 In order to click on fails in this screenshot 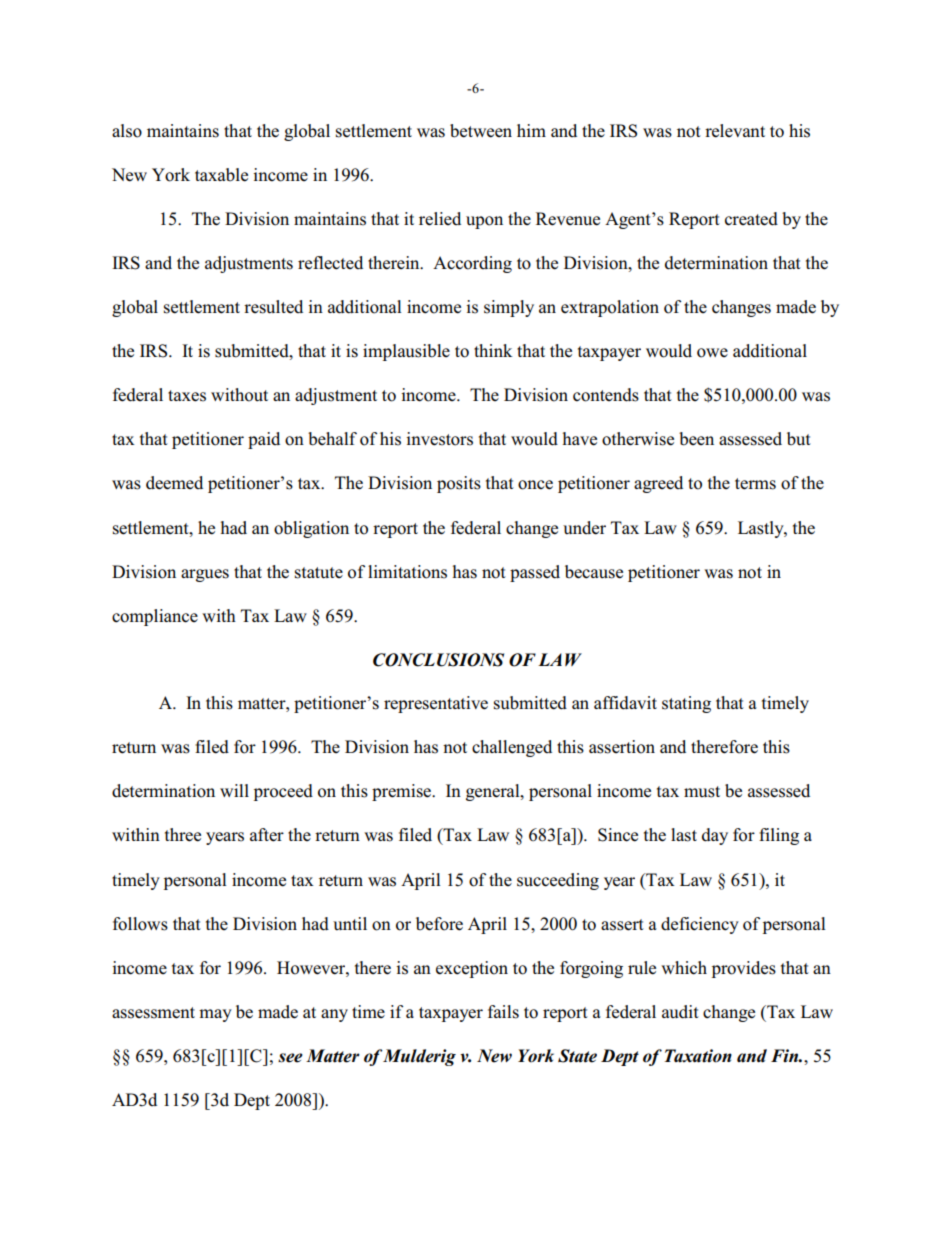, I will do `click(503, 1012)`.
